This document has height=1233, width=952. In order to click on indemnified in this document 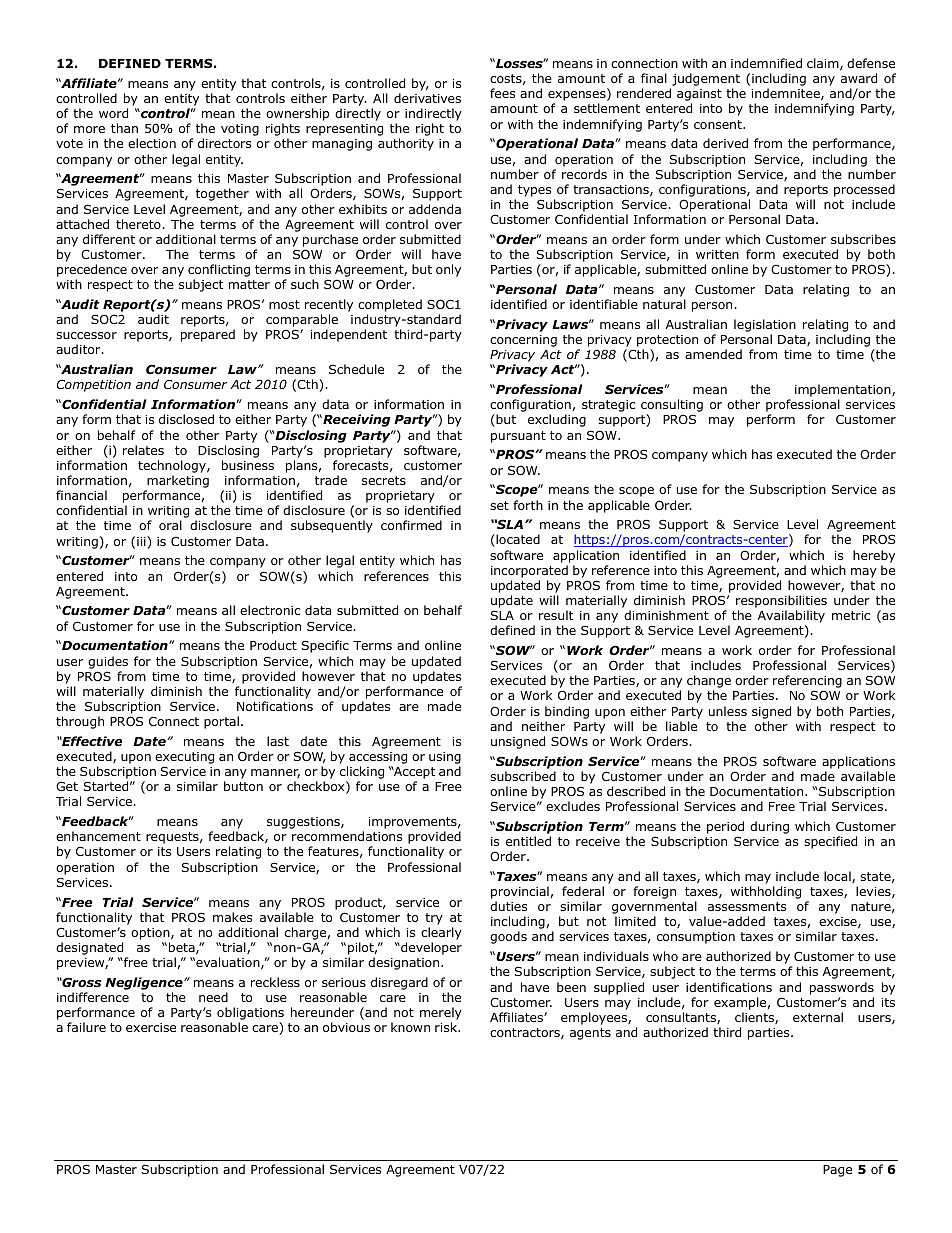, I will do `click(766, 63)`.
